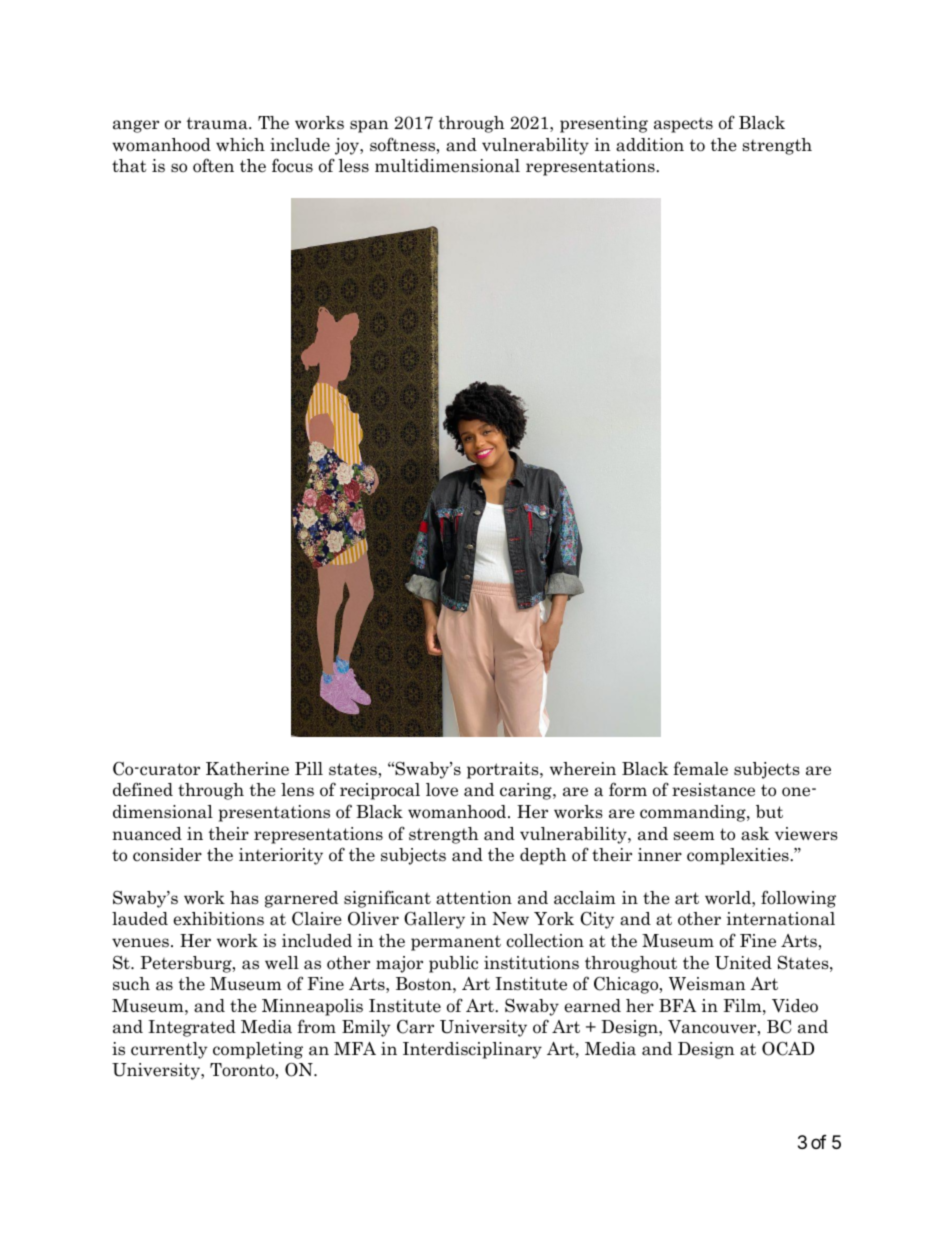 This screenshot has width=952, height=1233. Describe the element at coordinates (683, 125) in the screenshot. I see `aspects` at that location.
